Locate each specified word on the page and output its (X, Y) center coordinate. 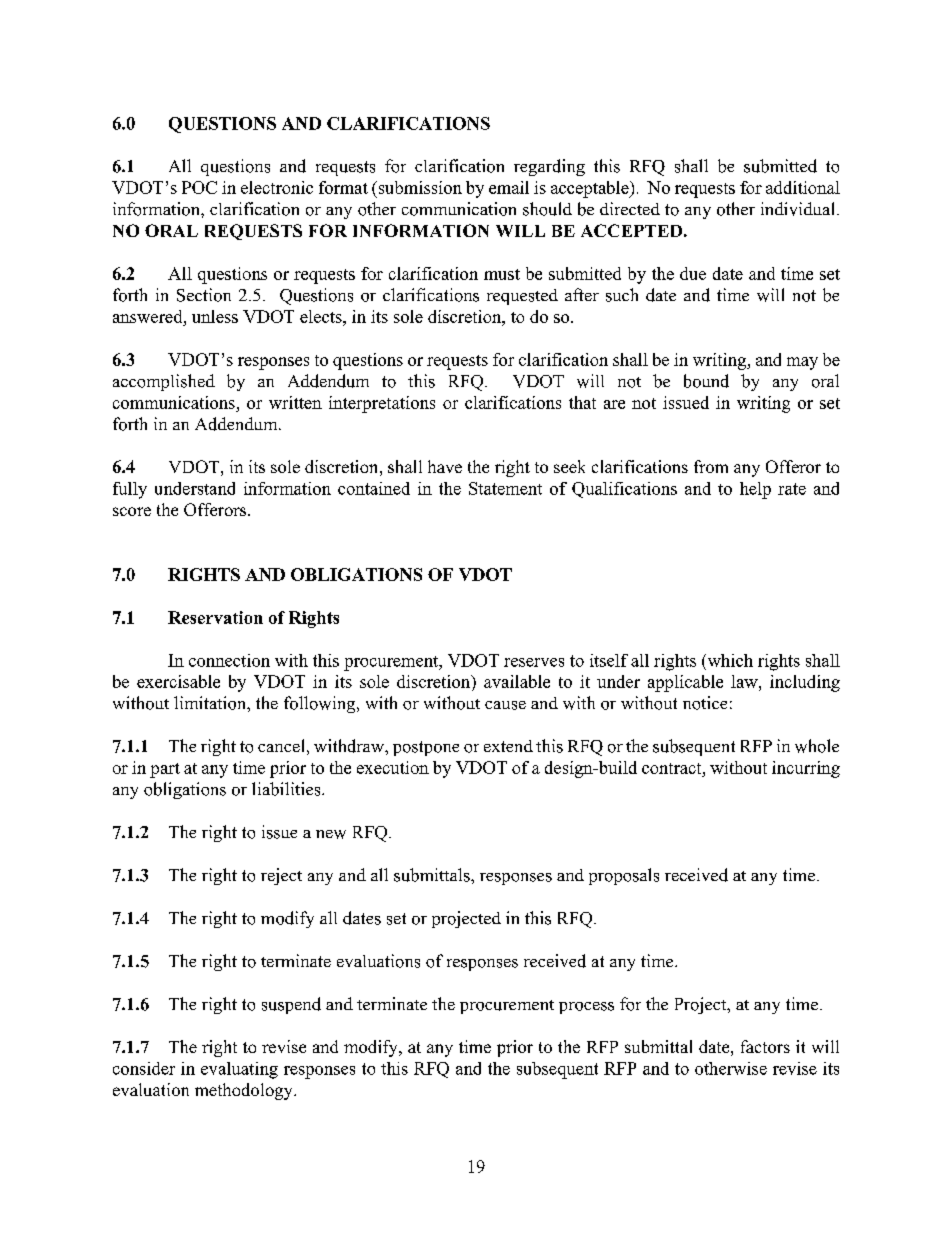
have (445, 466)
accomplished (164, 382)
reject (281, 876)
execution (393, 767)
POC (199, 187)
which (729, 660)
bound (706, 381)
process (586, 1008)
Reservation (215, 617)
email (509, 187)
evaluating (239, 1070)
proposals (624, 876)
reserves (534, 662)
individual (797, 209)
